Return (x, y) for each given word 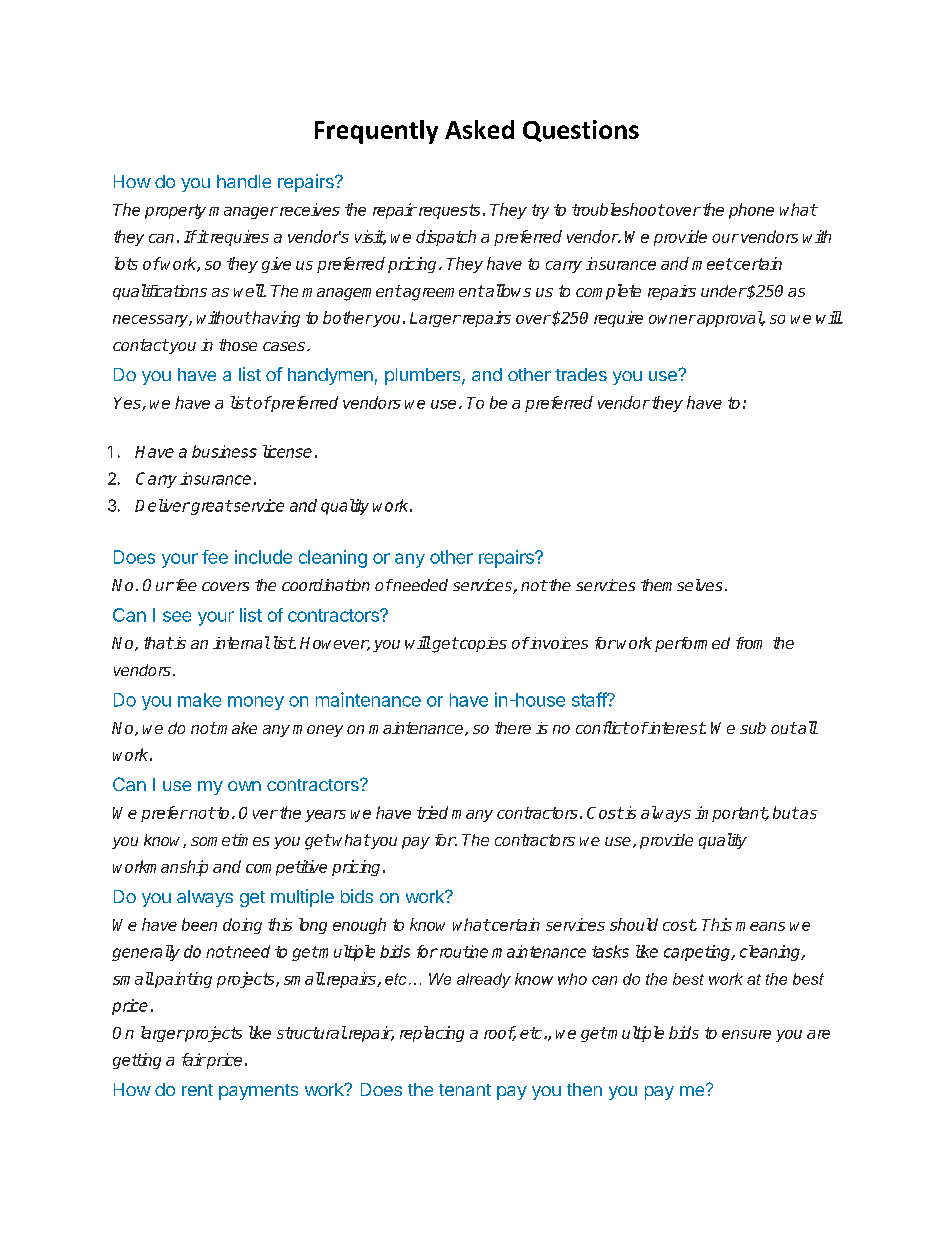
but (786, 812)
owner (672, 319)
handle (244, 181)
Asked (479, 129)
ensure (746, 1034)
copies (482, 644)
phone (751, 211)
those (238, 345)
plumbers (424, 376)
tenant (465, 1090)
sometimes (230, 840)
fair (194, 1059)
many (472, 816)
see (177, 616)
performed (692, 644)
